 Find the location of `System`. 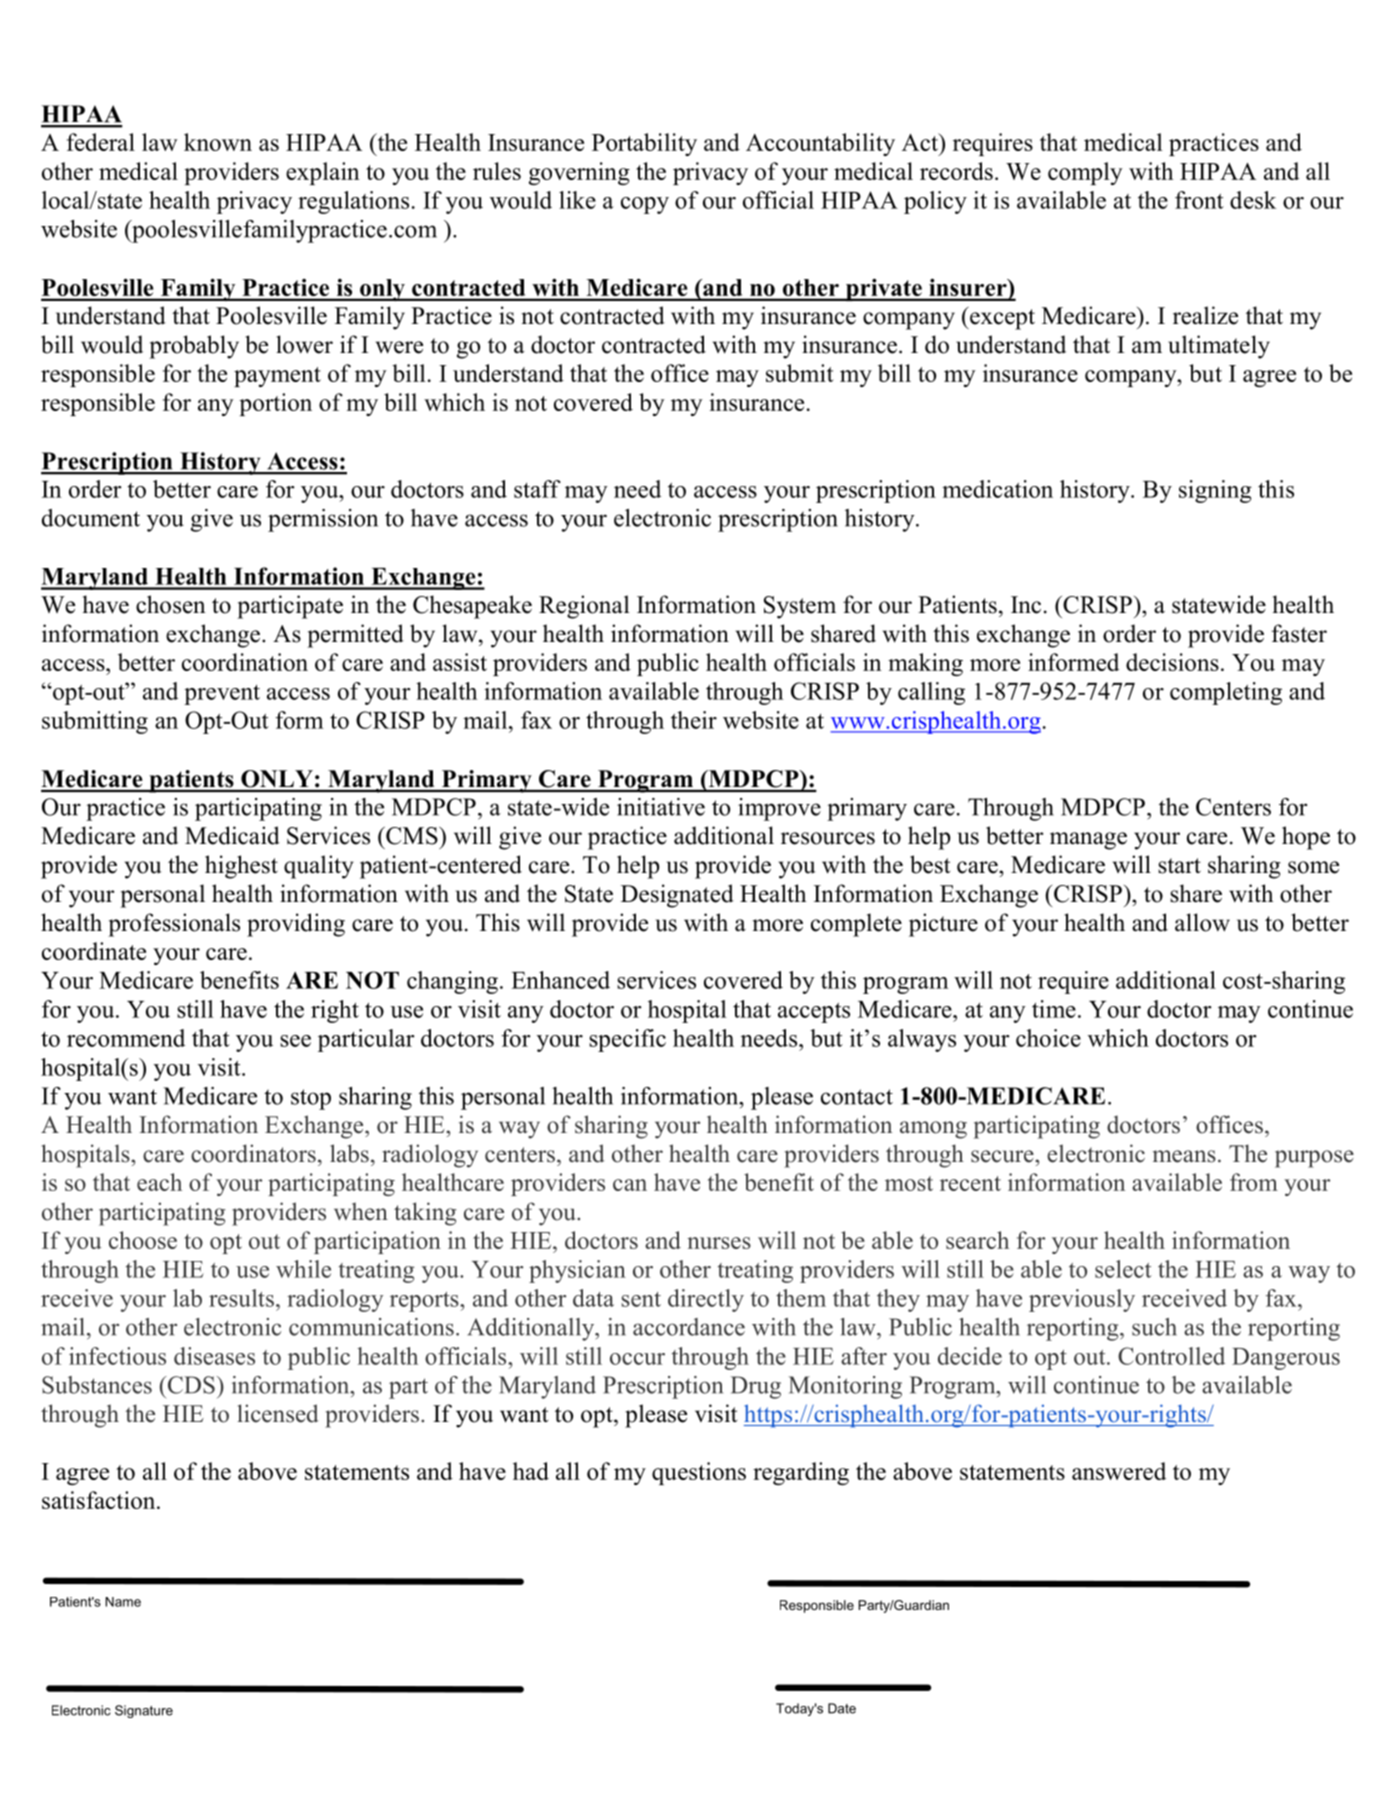

System is located at coordinates (800, 607).
